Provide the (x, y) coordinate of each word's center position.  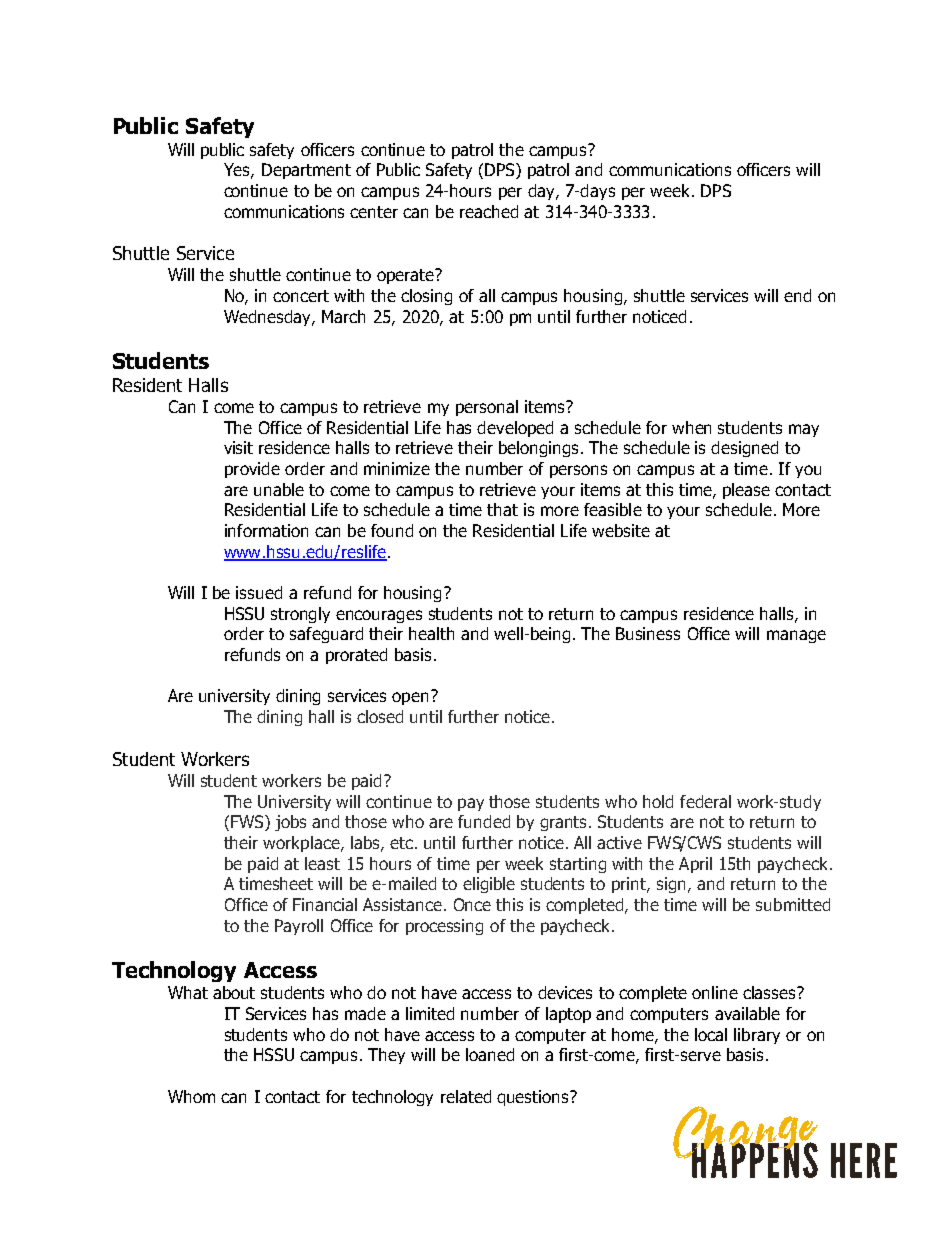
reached (489, 211)
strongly (300, 615)
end (797, 295)
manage (796, 636)
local (711, 1034)
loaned (490, 1054)
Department (306, 171)
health (431, 633)
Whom (191, 1096)
